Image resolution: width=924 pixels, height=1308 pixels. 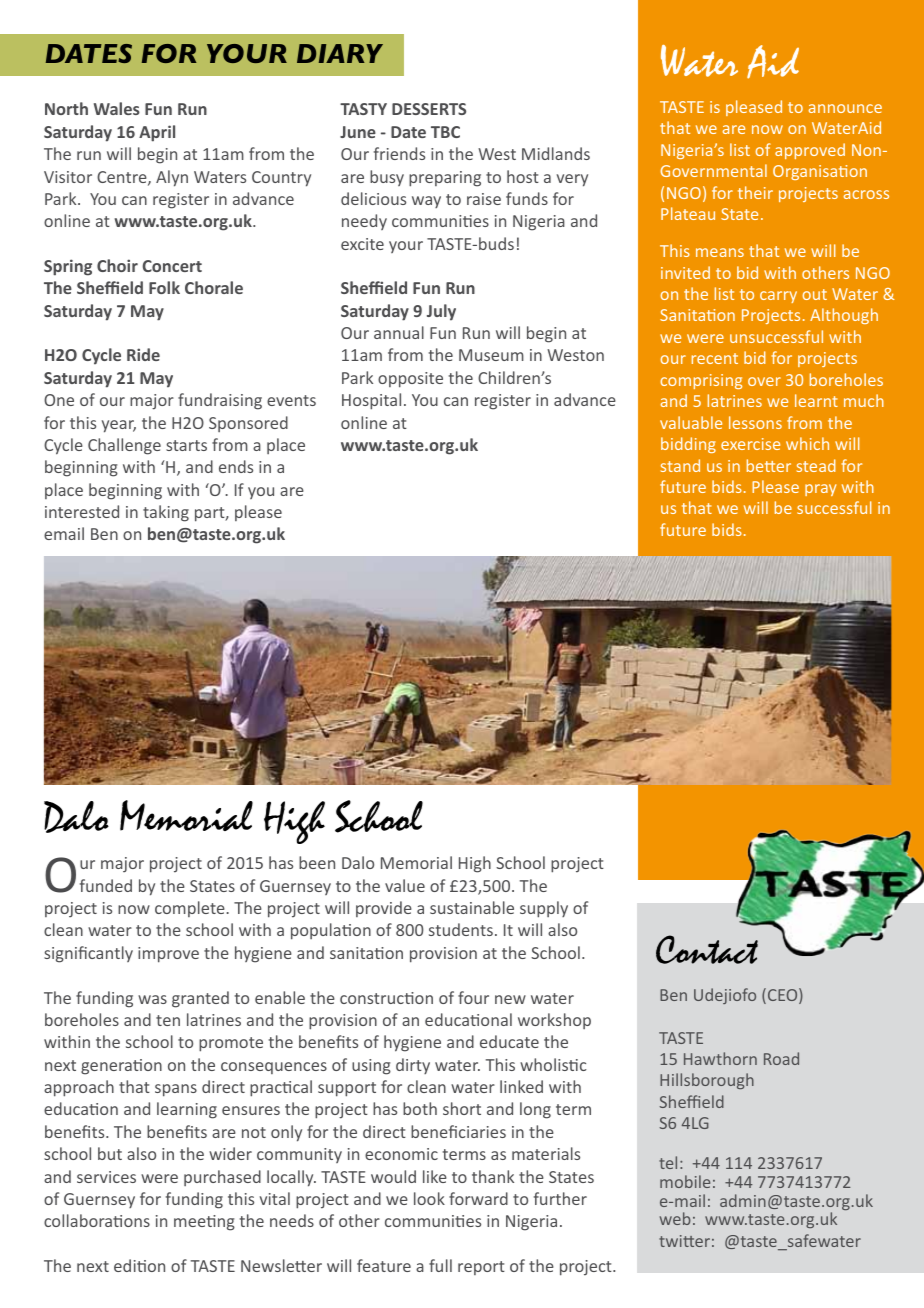 I want to click on Wales, so click(x=117, y=108).
